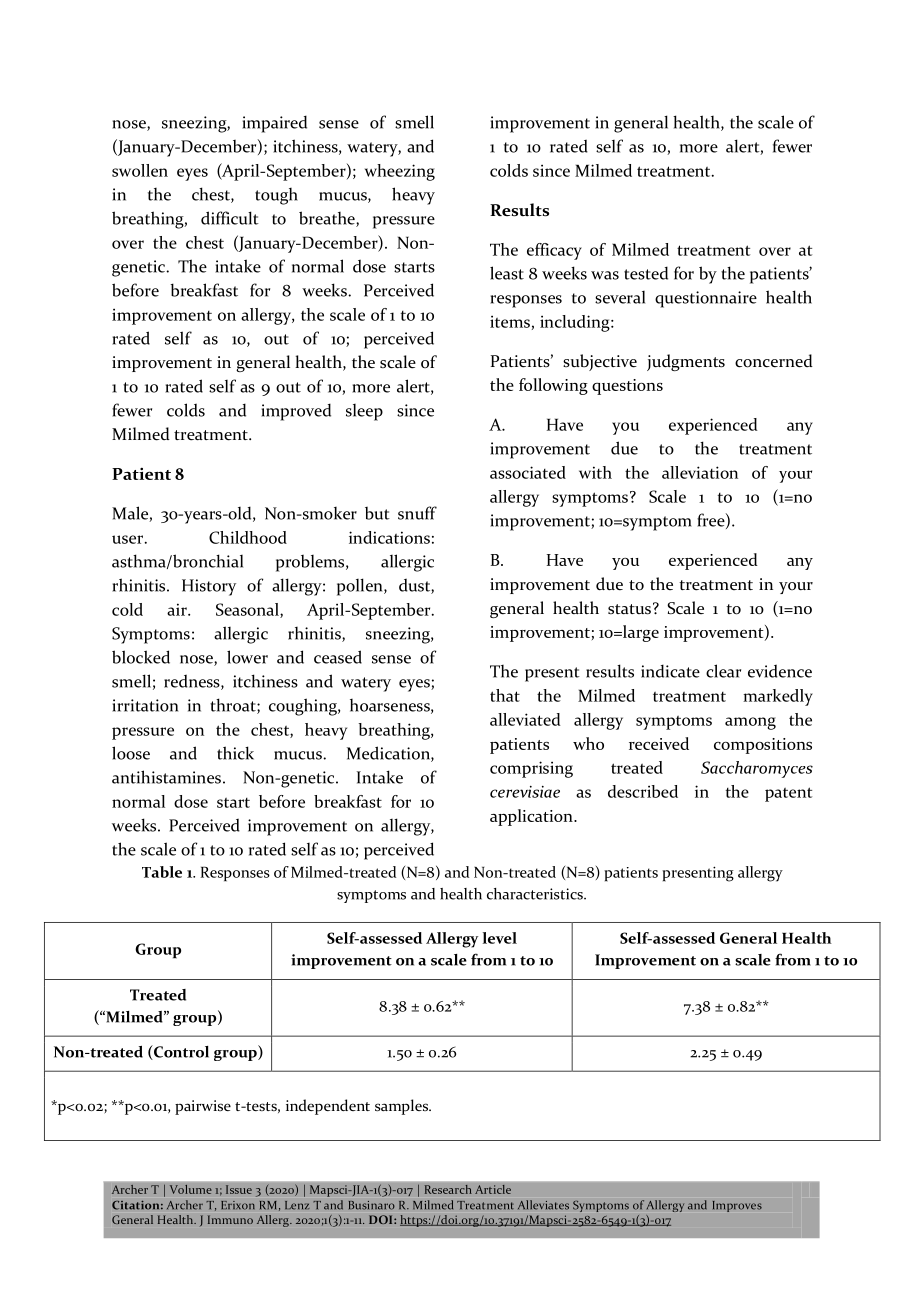  I want to click on Research, so click(448, 1189).
